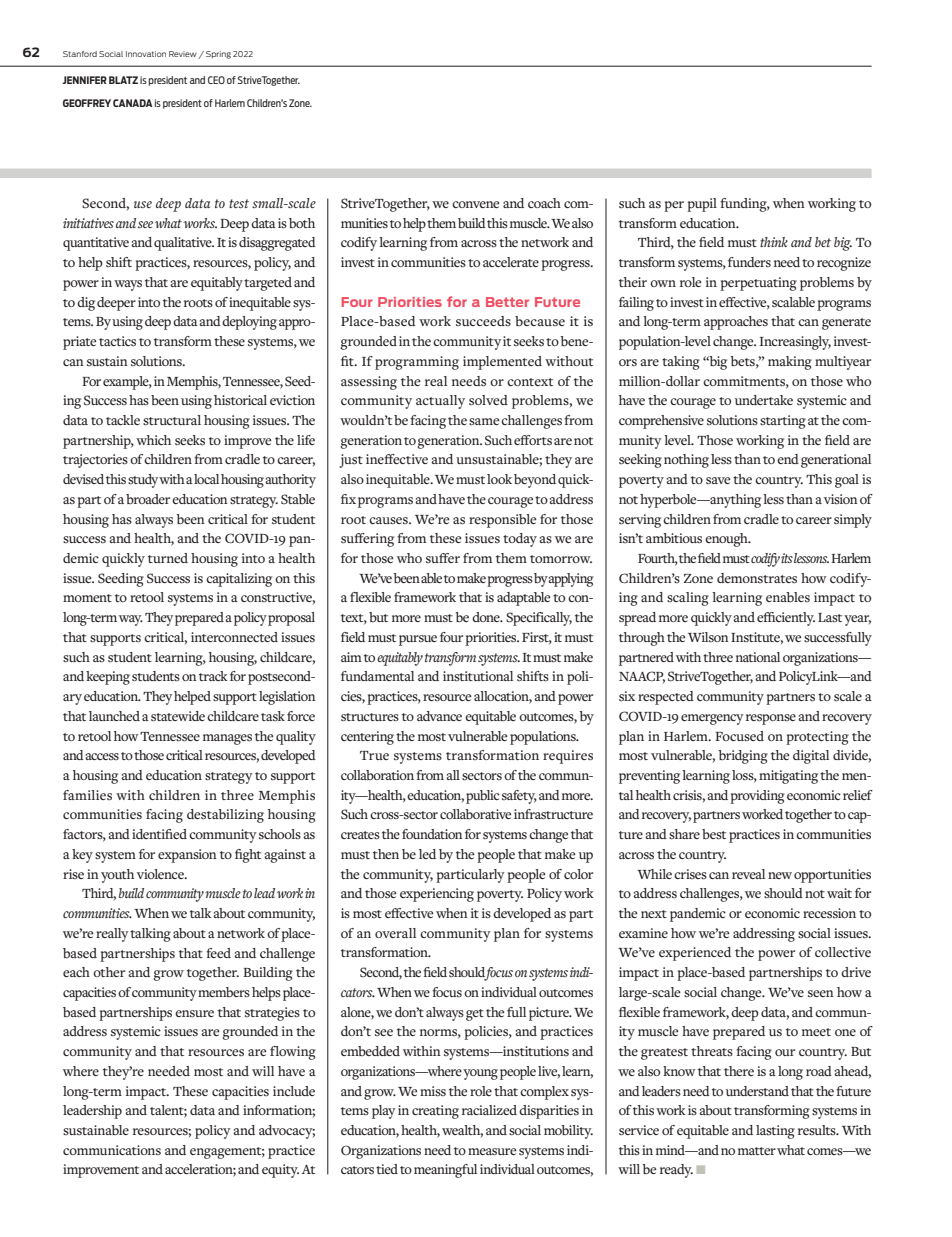 The width and height of the screenshot is (952, 1237). I want to click on equity, so click(280, 1171).
